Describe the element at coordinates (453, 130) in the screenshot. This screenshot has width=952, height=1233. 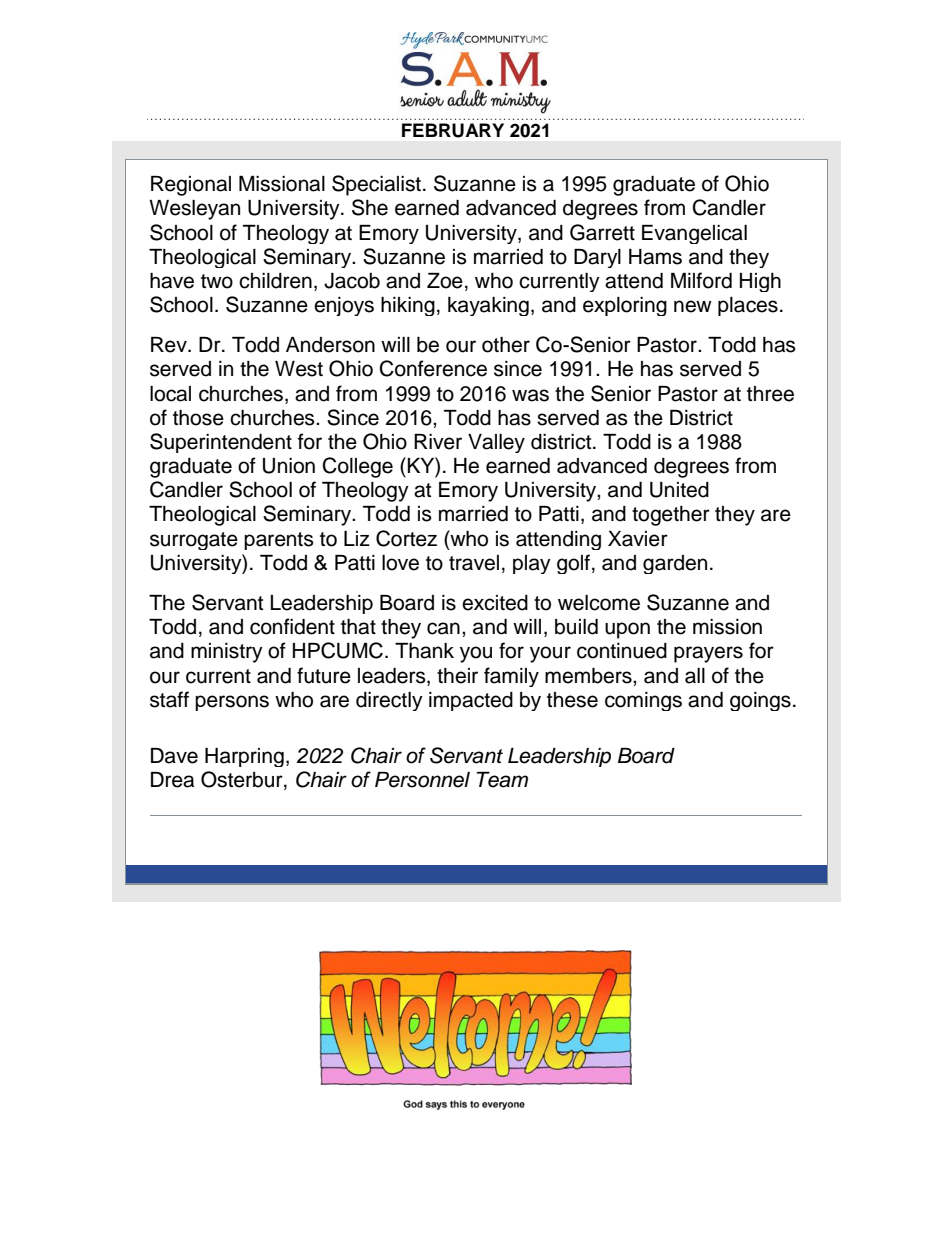
I see `FEBRUARY` at that location.
